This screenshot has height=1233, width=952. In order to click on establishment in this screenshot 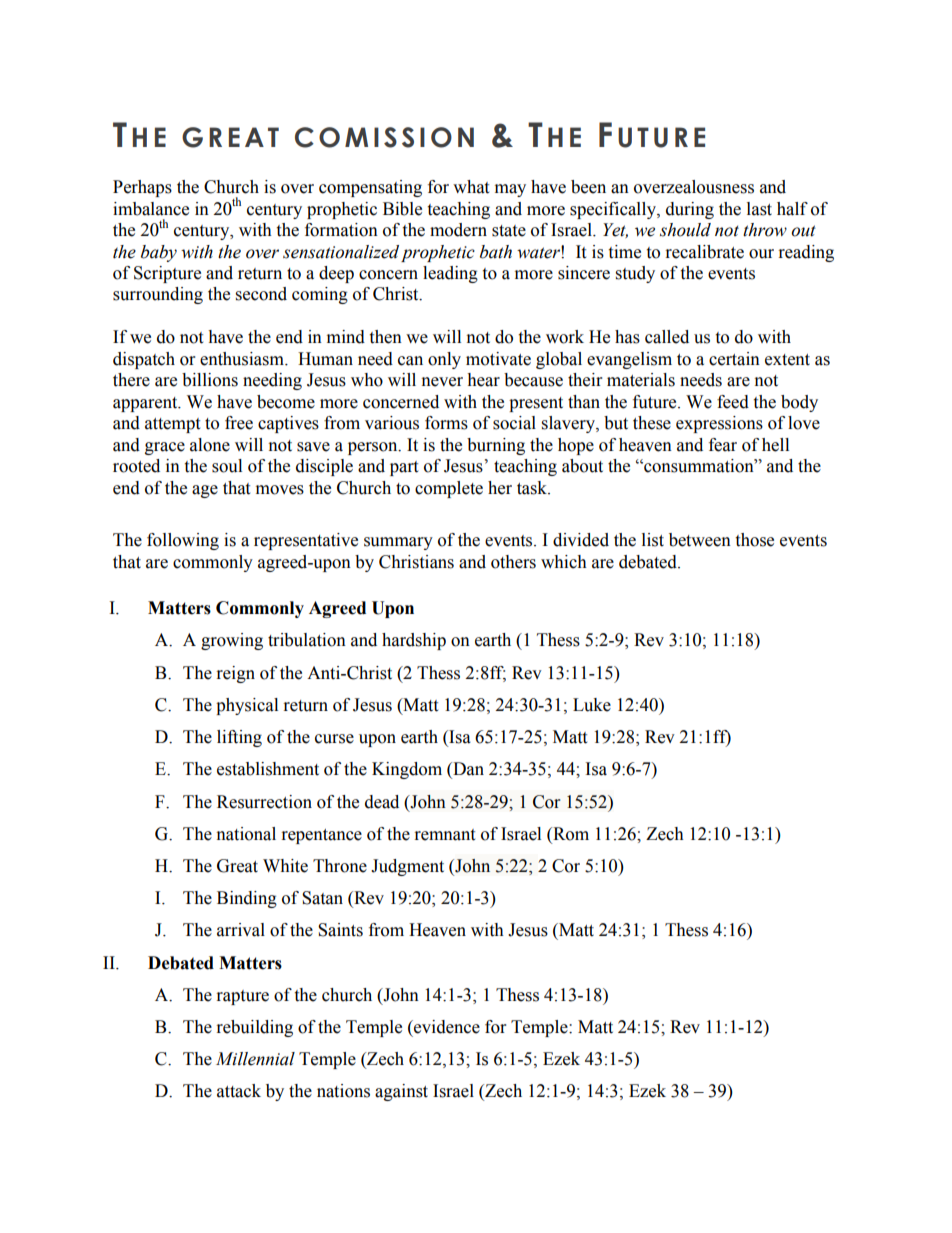, I will do `click(268, 769)`.
